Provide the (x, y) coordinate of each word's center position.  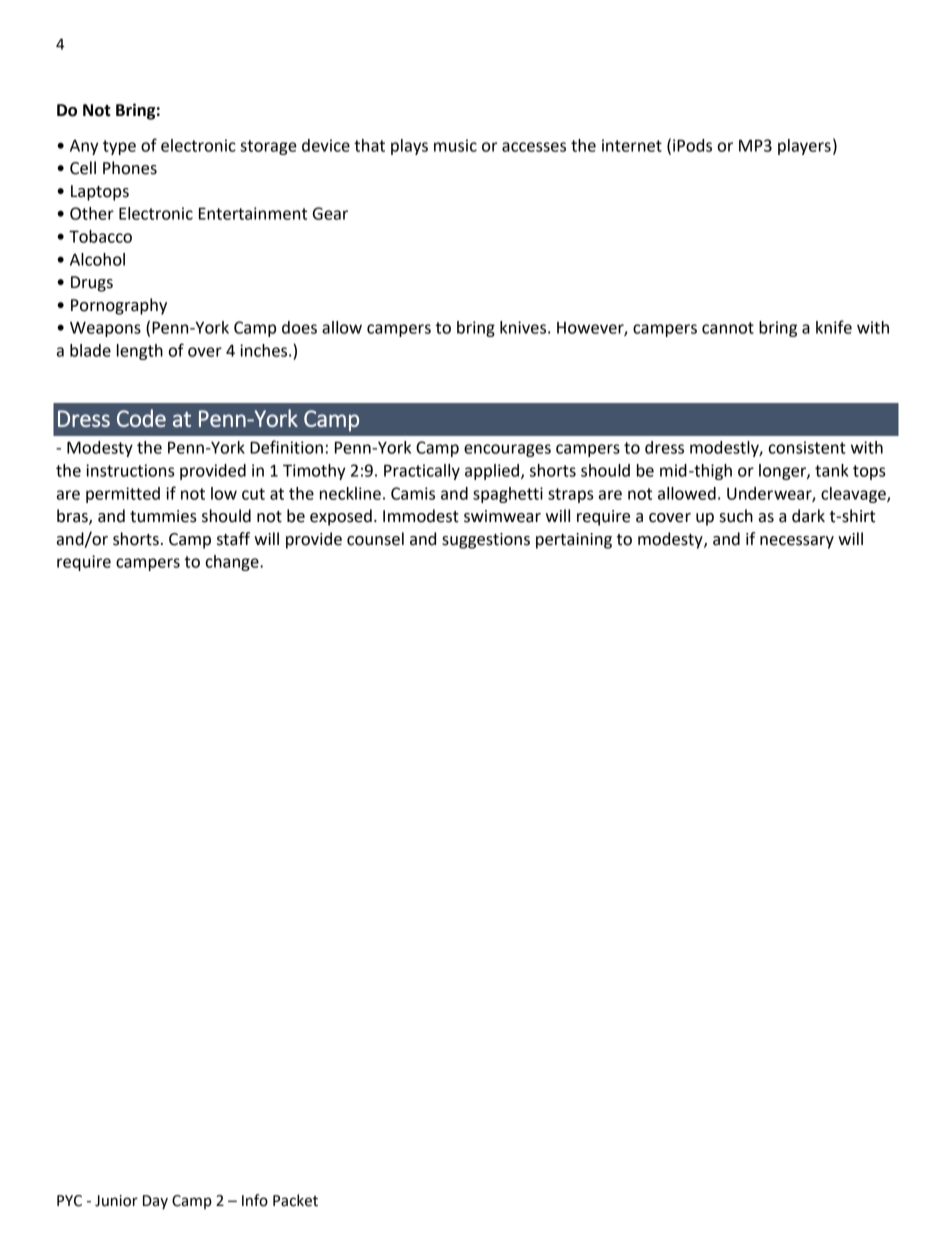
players (804, 147)
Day (155, 1202)
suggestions (486, 541)
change (233, 563)
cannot (728, 328)
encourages (507, 450)
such (736, 516)
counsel (375, 539)
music (455, 145)
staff (233, 539)
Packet (295, 1200)
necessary (797, 542)
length (140, 352)
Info (255, 1200)
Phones (130, 168)
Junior (116, 1201)
